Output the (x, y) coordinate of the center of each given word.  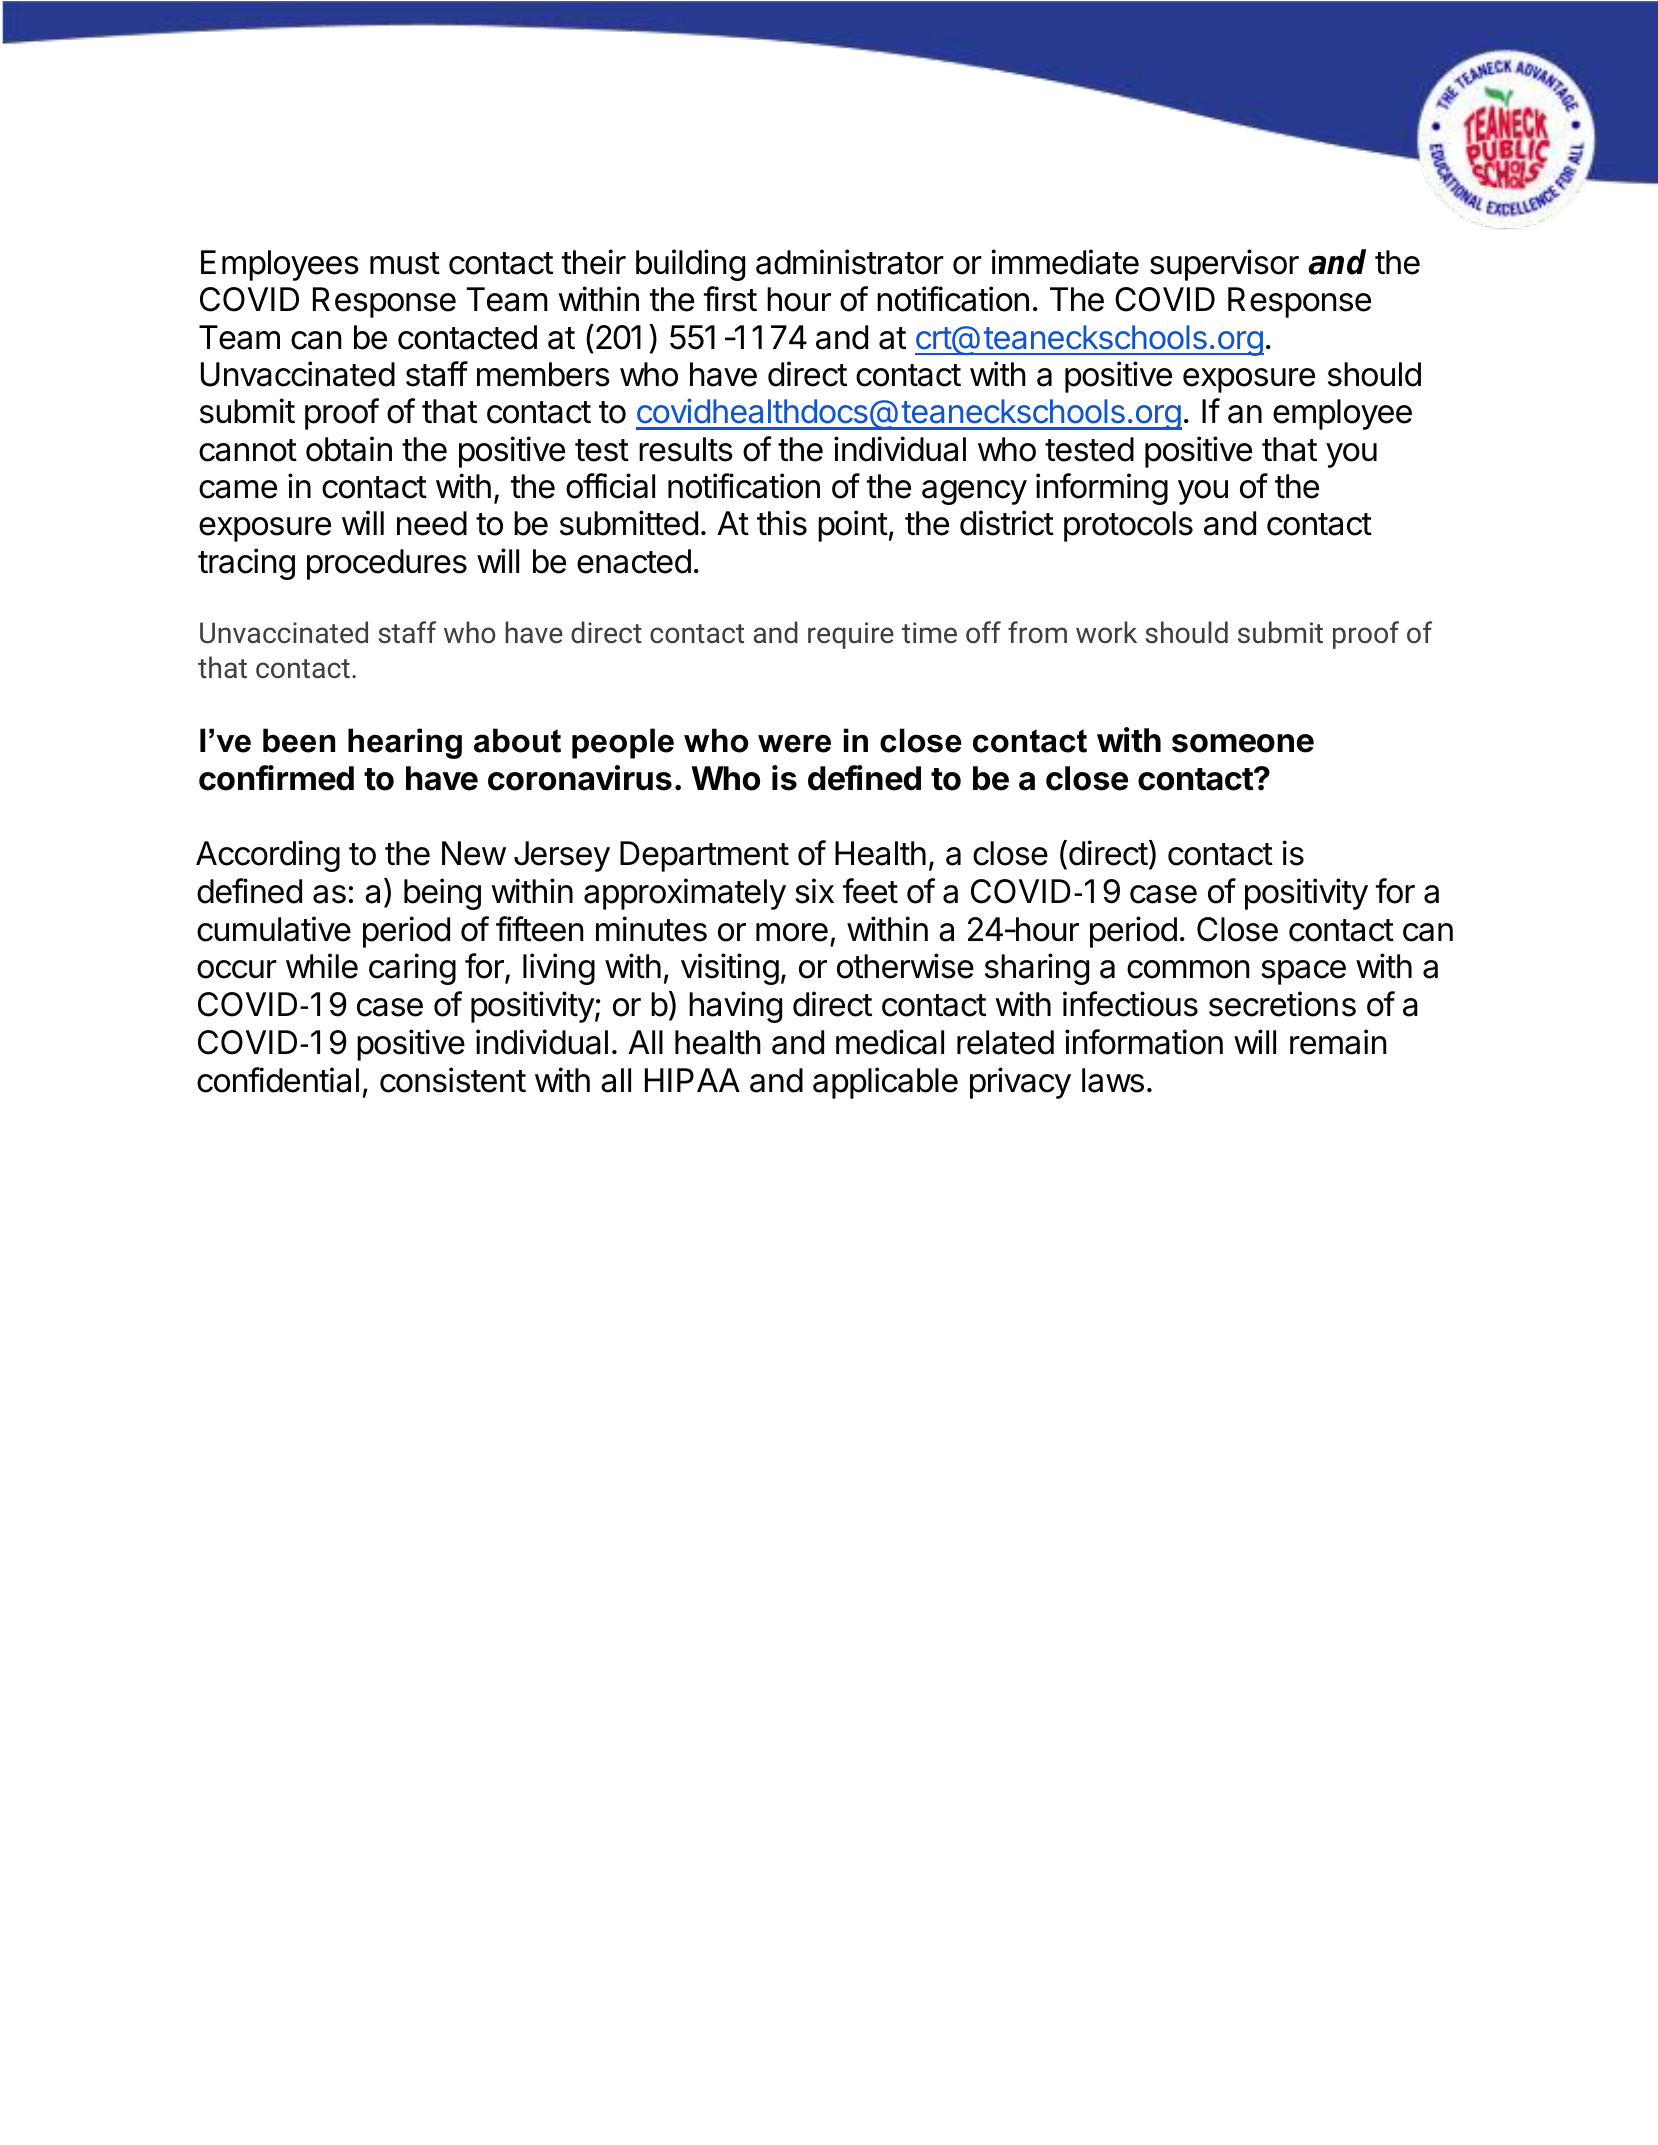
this (782, 523)
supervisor (1224, 265)
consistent (453, 1080)
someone (1243, 743)
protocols (1128, 526)
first (730, 299)
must (405, 263)
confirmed (276, 778)
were (794, 743)
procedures (387, 564)
